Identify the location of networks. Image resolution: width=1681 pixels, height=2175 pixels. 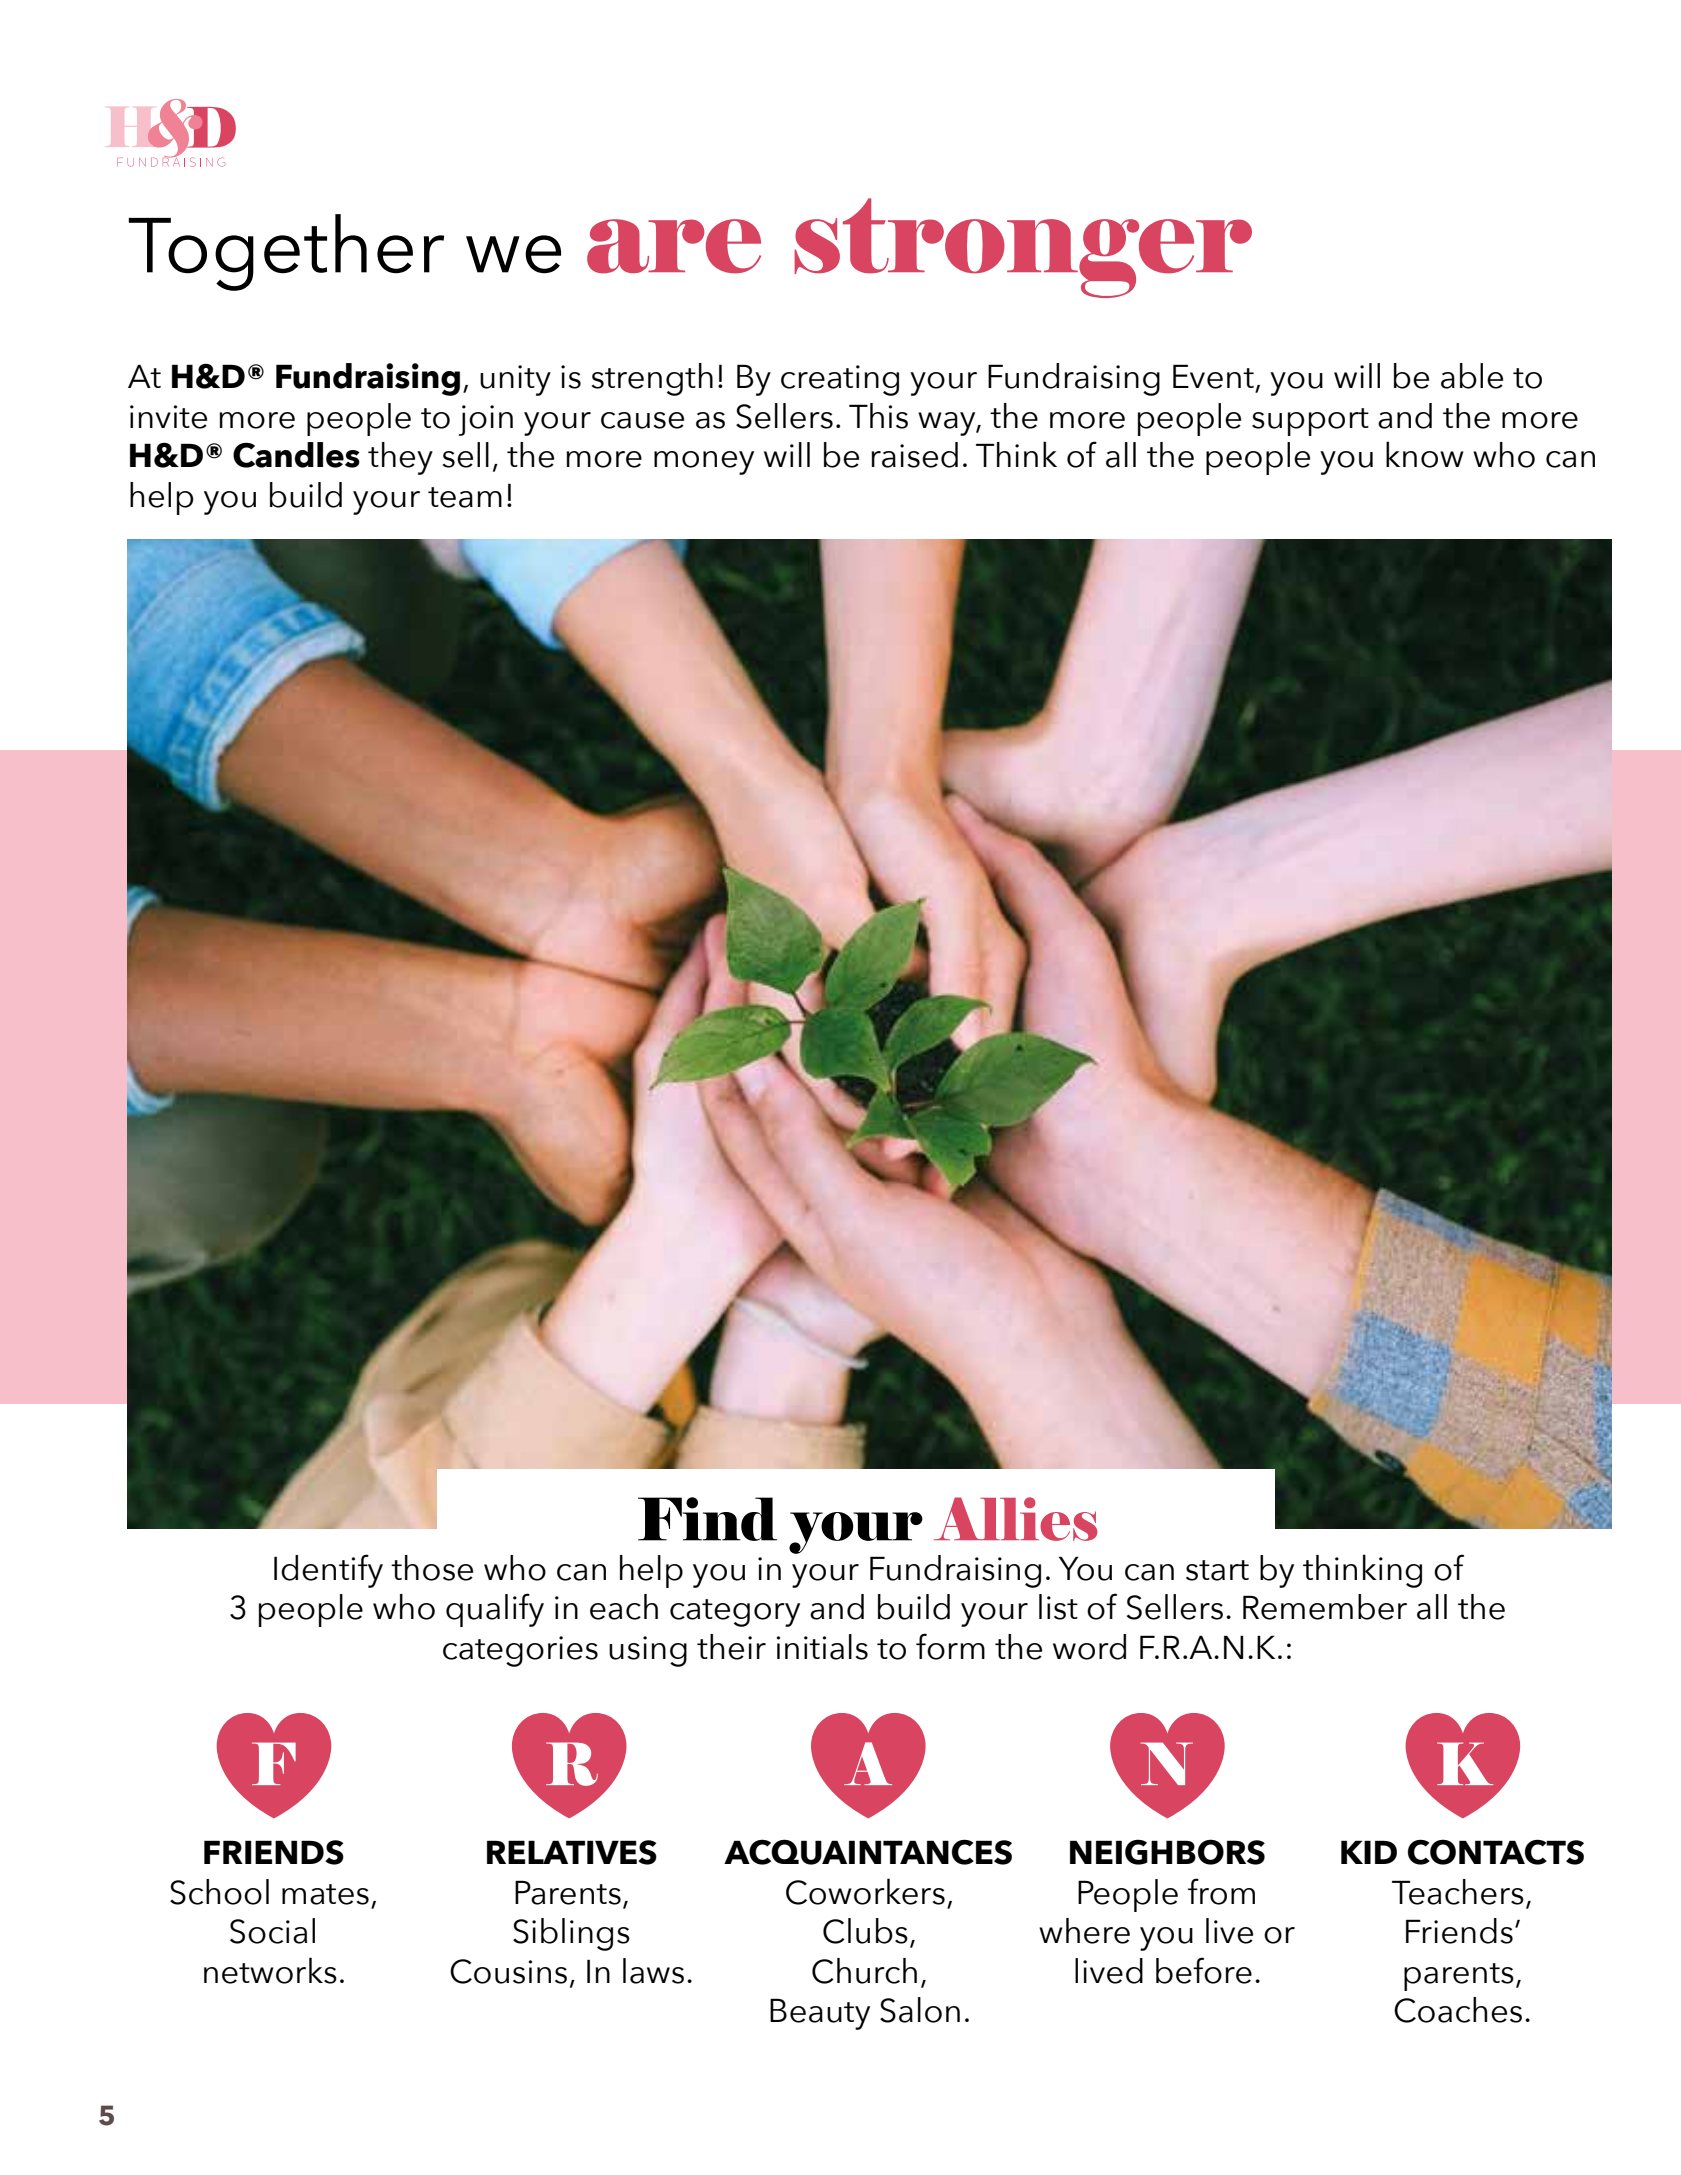
(270, 1970).
